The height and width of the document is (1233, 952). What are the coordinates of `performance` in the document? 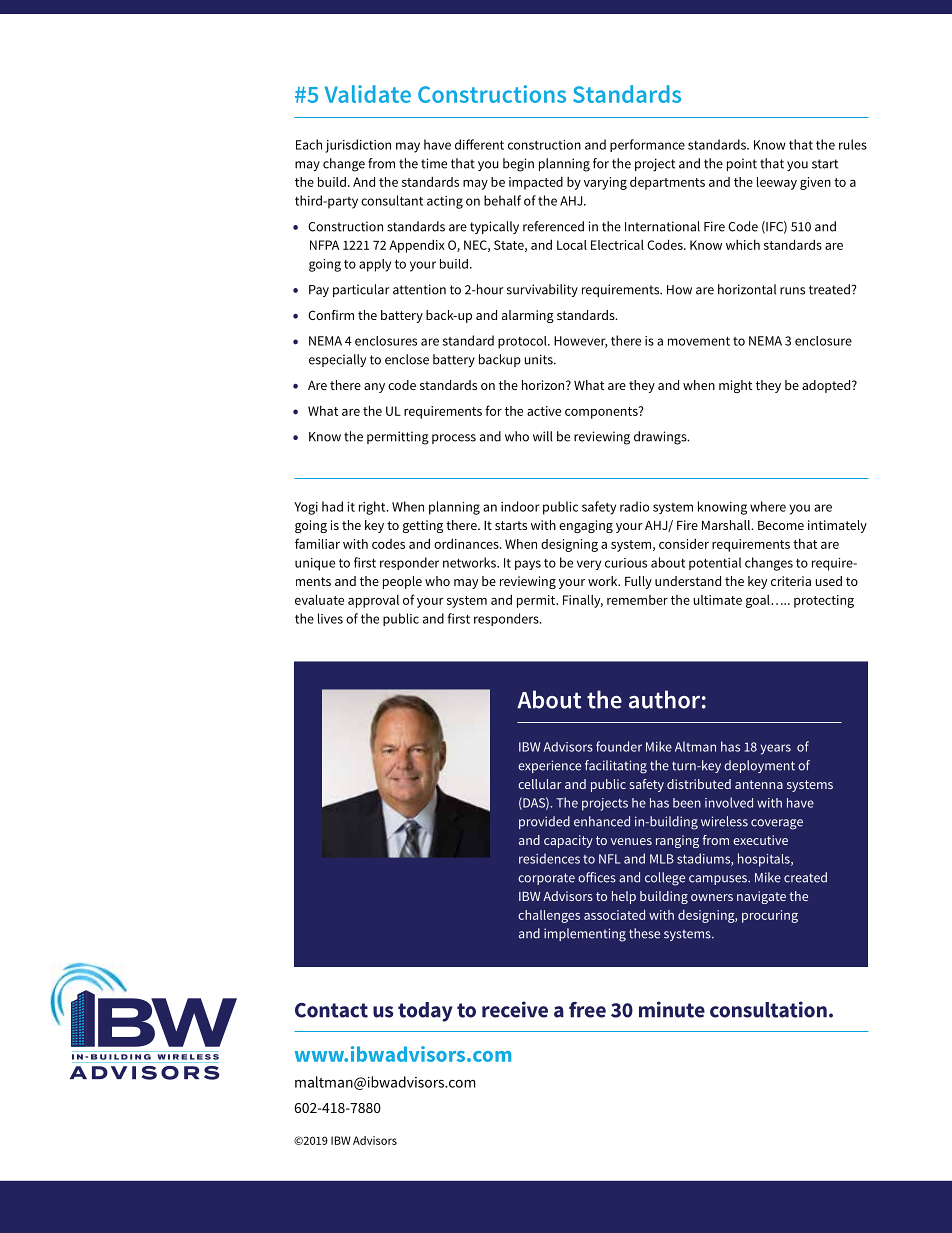 It's located at (647, 145).
